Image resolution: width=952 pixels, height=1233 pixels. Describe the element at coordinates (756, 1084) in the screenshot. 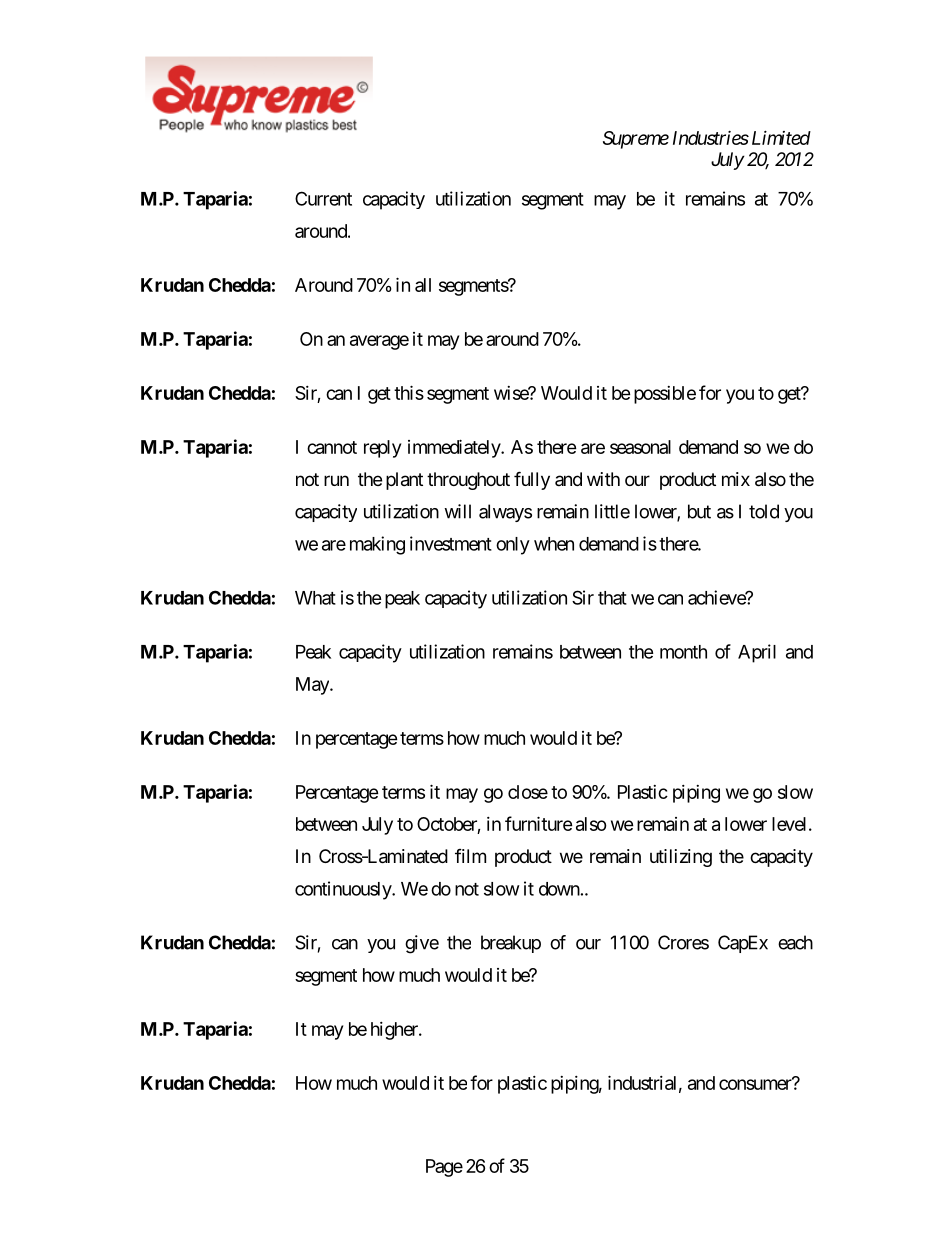

I see `consumer` at that location.
